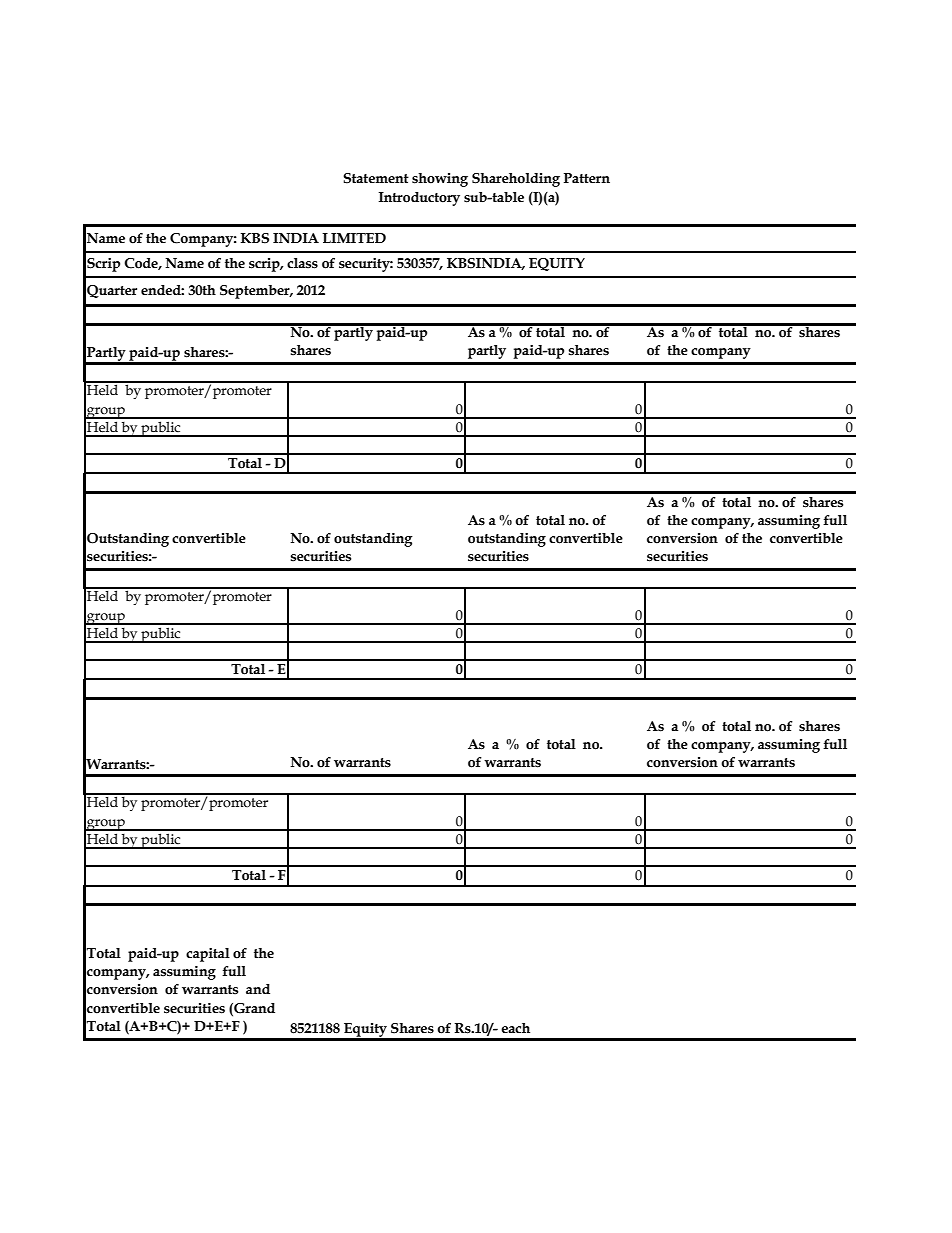  I want to click on showing, so click(440, 180).
